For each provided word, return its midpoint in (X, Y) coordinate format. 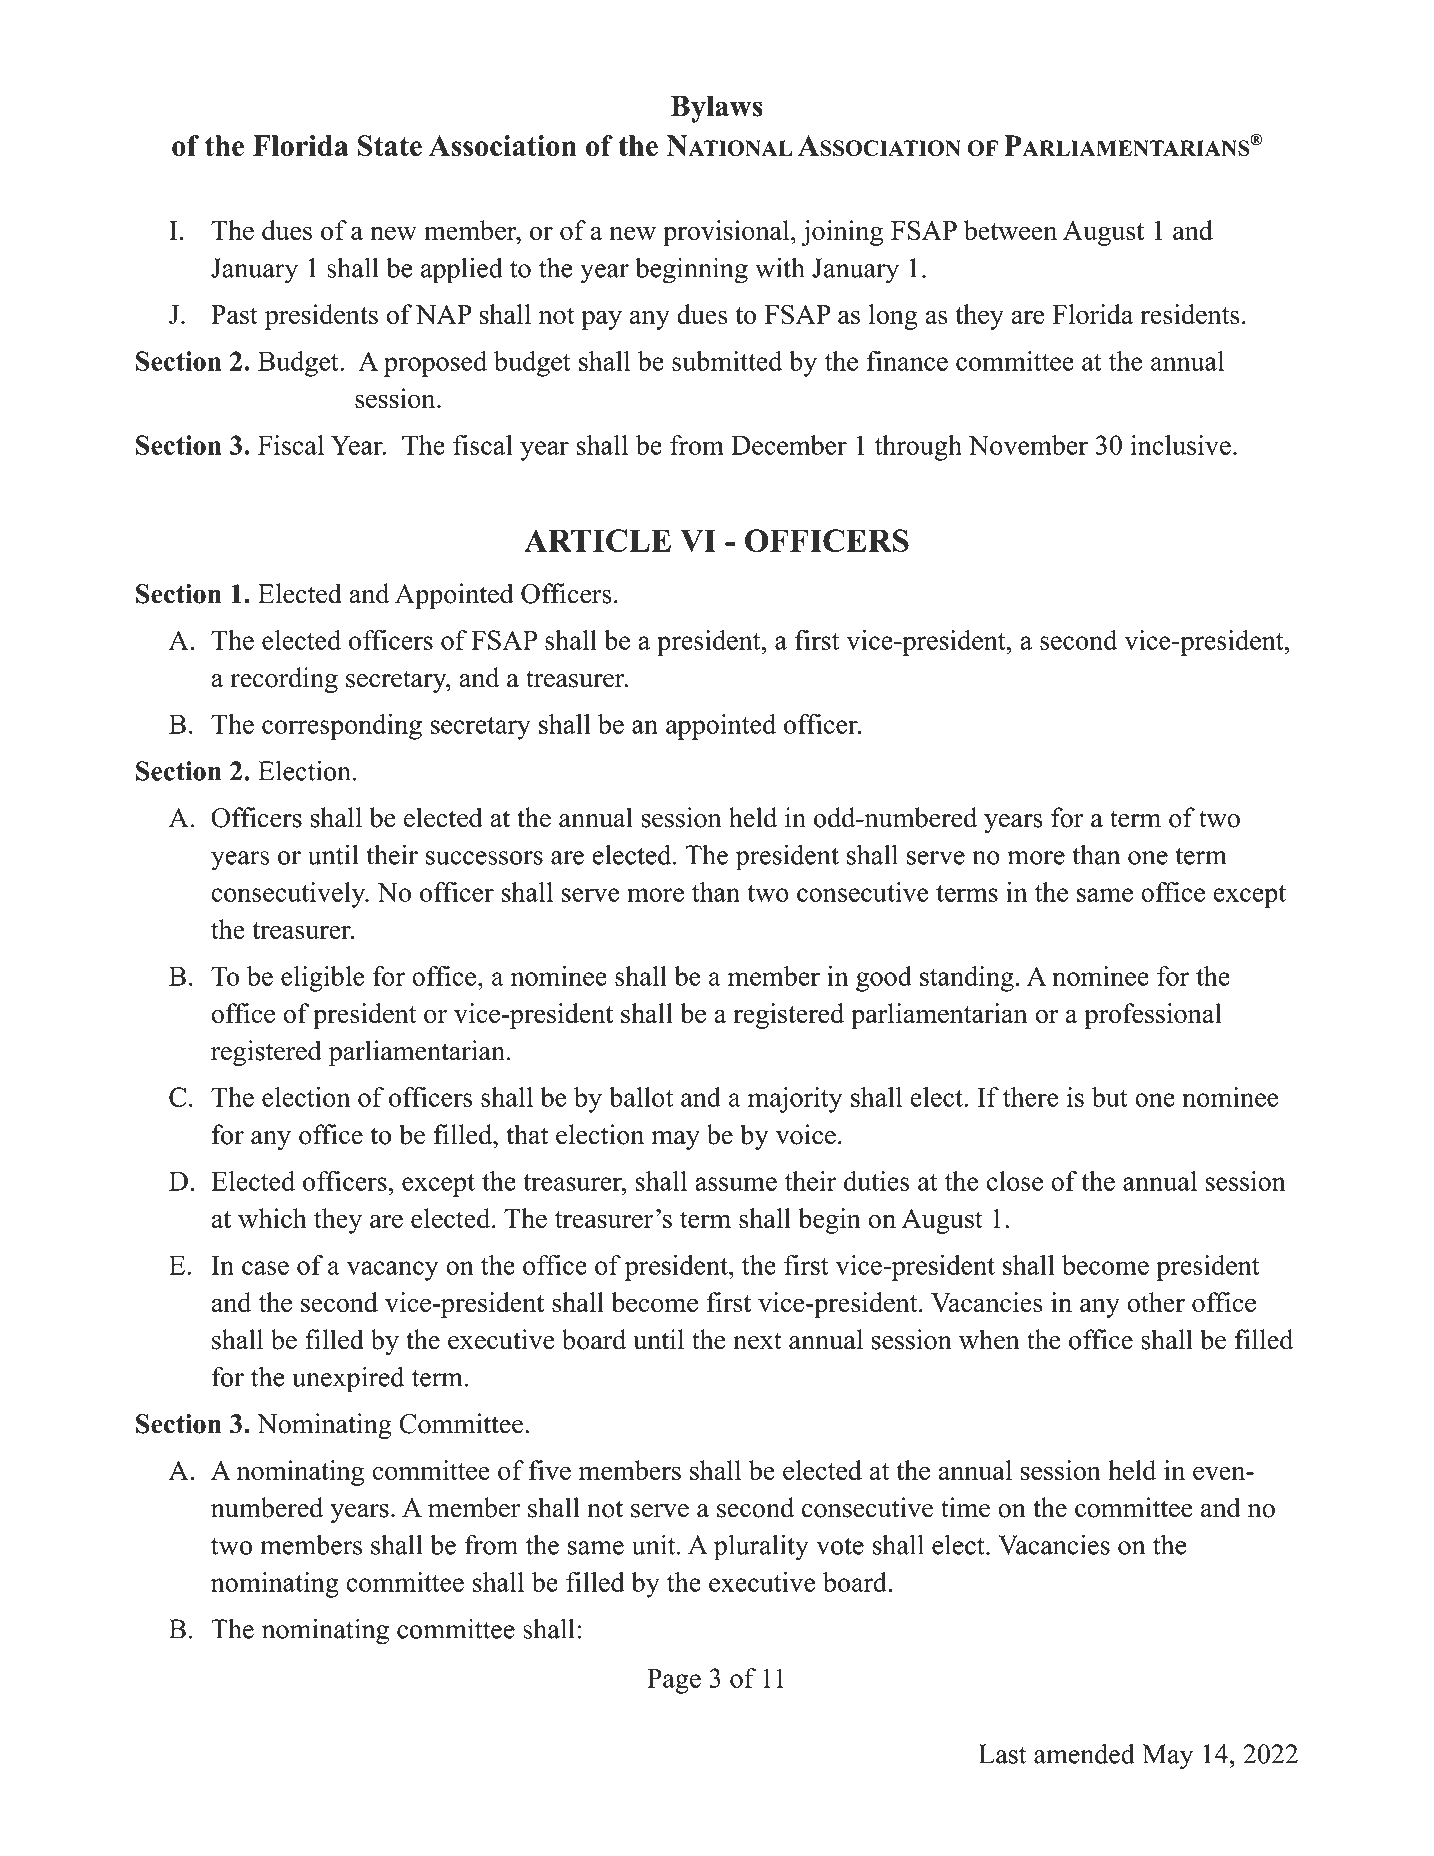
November (1028, 445)
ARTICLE (597, 540)
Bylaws (717, 109)
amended (1084, 1753)
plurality (761, 1547)
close (1015, 1181)
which (272, 1218)
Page (674, 1681)
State (390, 146)
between (1010, 230)
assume (736, 1184)
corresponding (342, 727)
